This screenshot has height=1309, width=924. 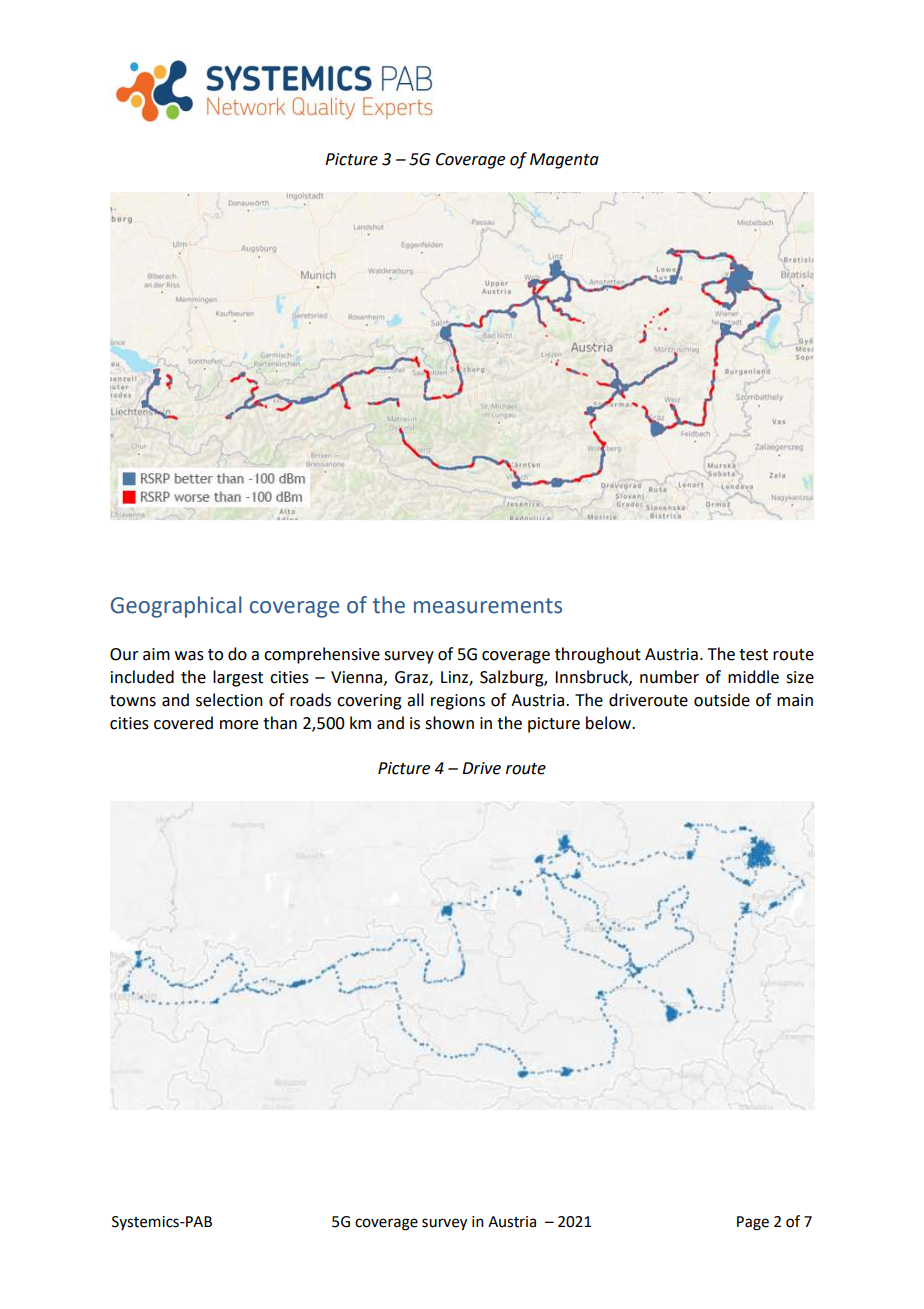 What do you see at coordinates (280, 723) in the screenshot?
I see `than` at bounding box center [280, 723].
